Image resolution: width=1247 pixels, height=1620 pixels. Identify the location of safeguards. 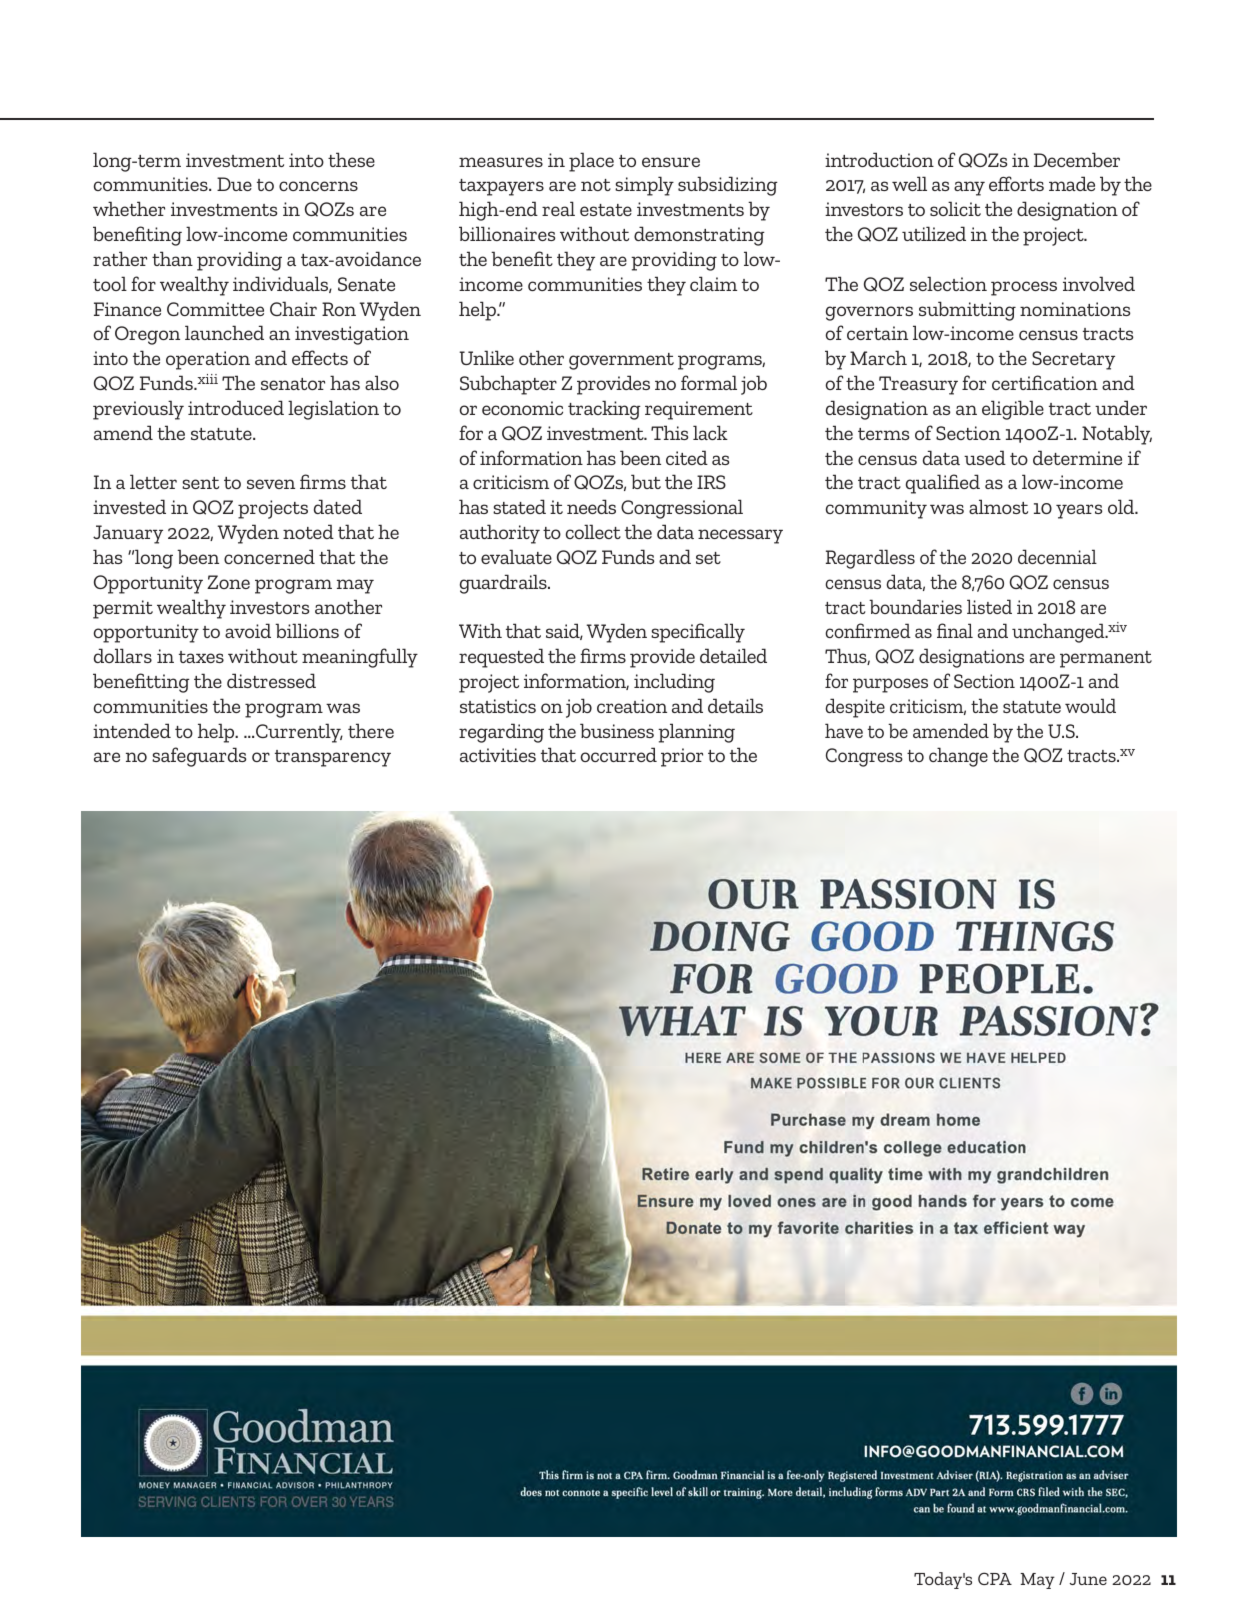
(199, 757).
